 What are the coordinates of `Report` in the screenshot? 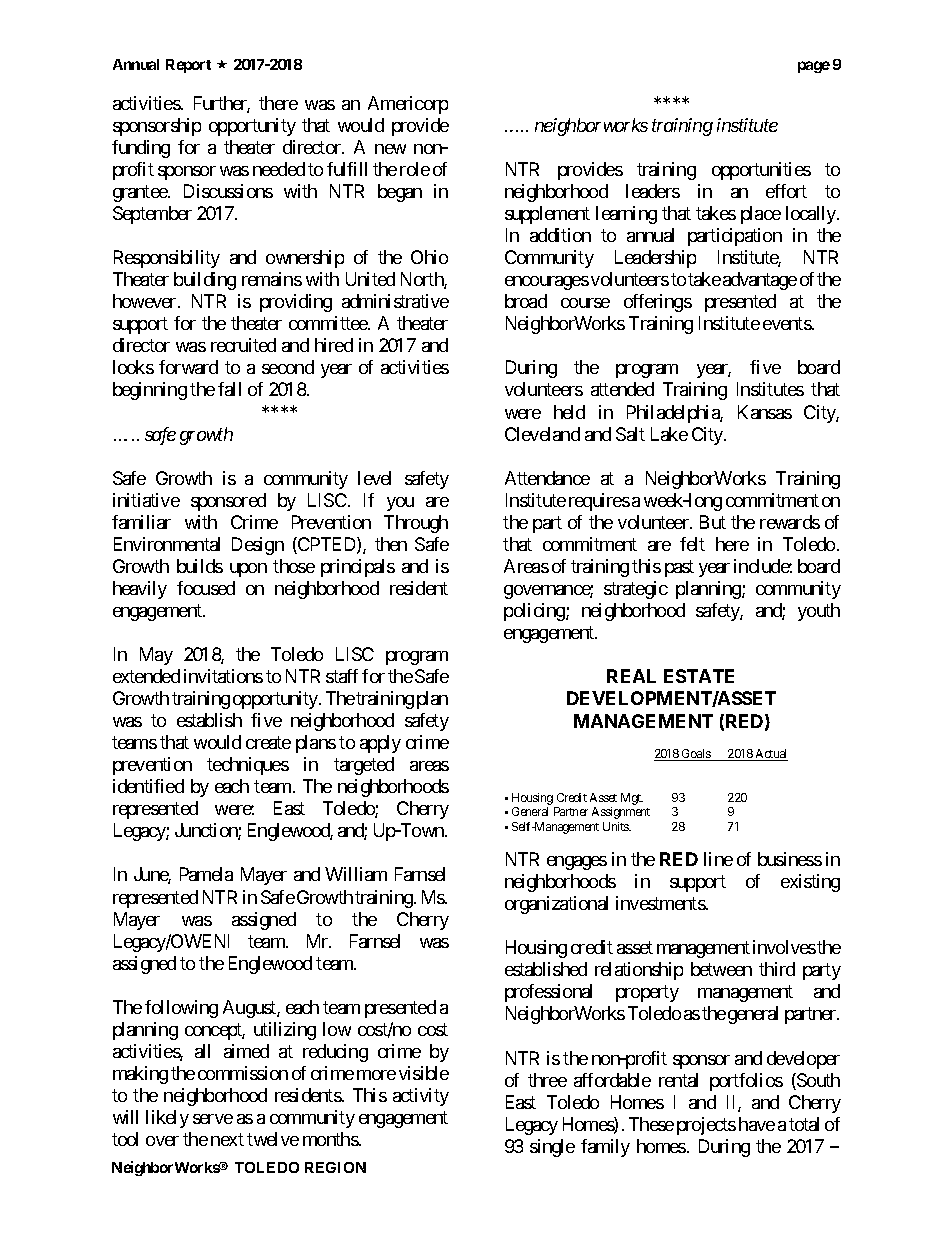 It's located at (188, 66).
